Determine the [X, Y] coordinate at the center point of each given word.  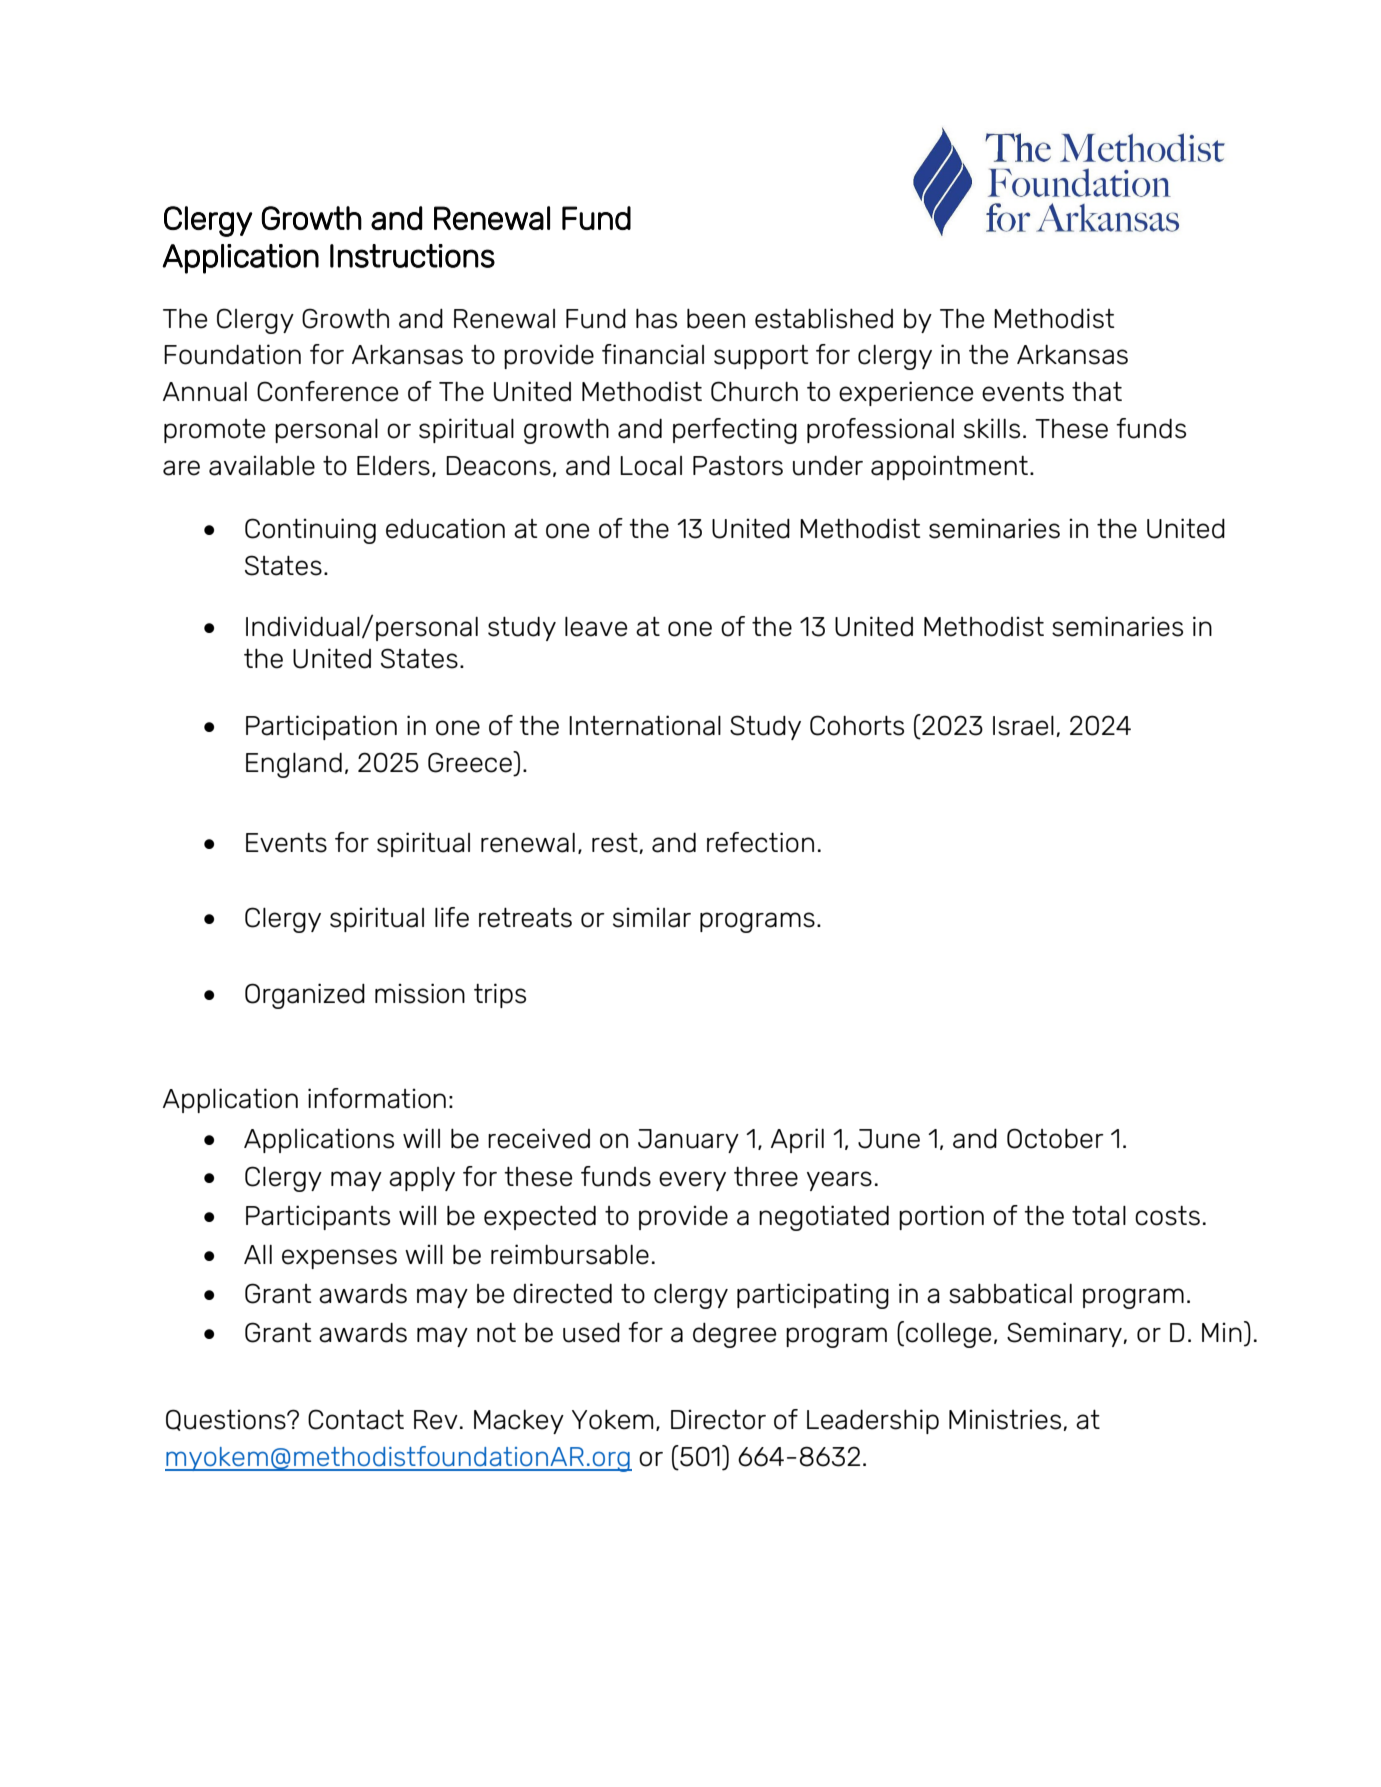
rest [615, 843]
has [656, 319]
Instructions [412, 256]
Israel [1023, 726]
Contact [356, 1419]
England [294, 765]
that [1097, 392]
